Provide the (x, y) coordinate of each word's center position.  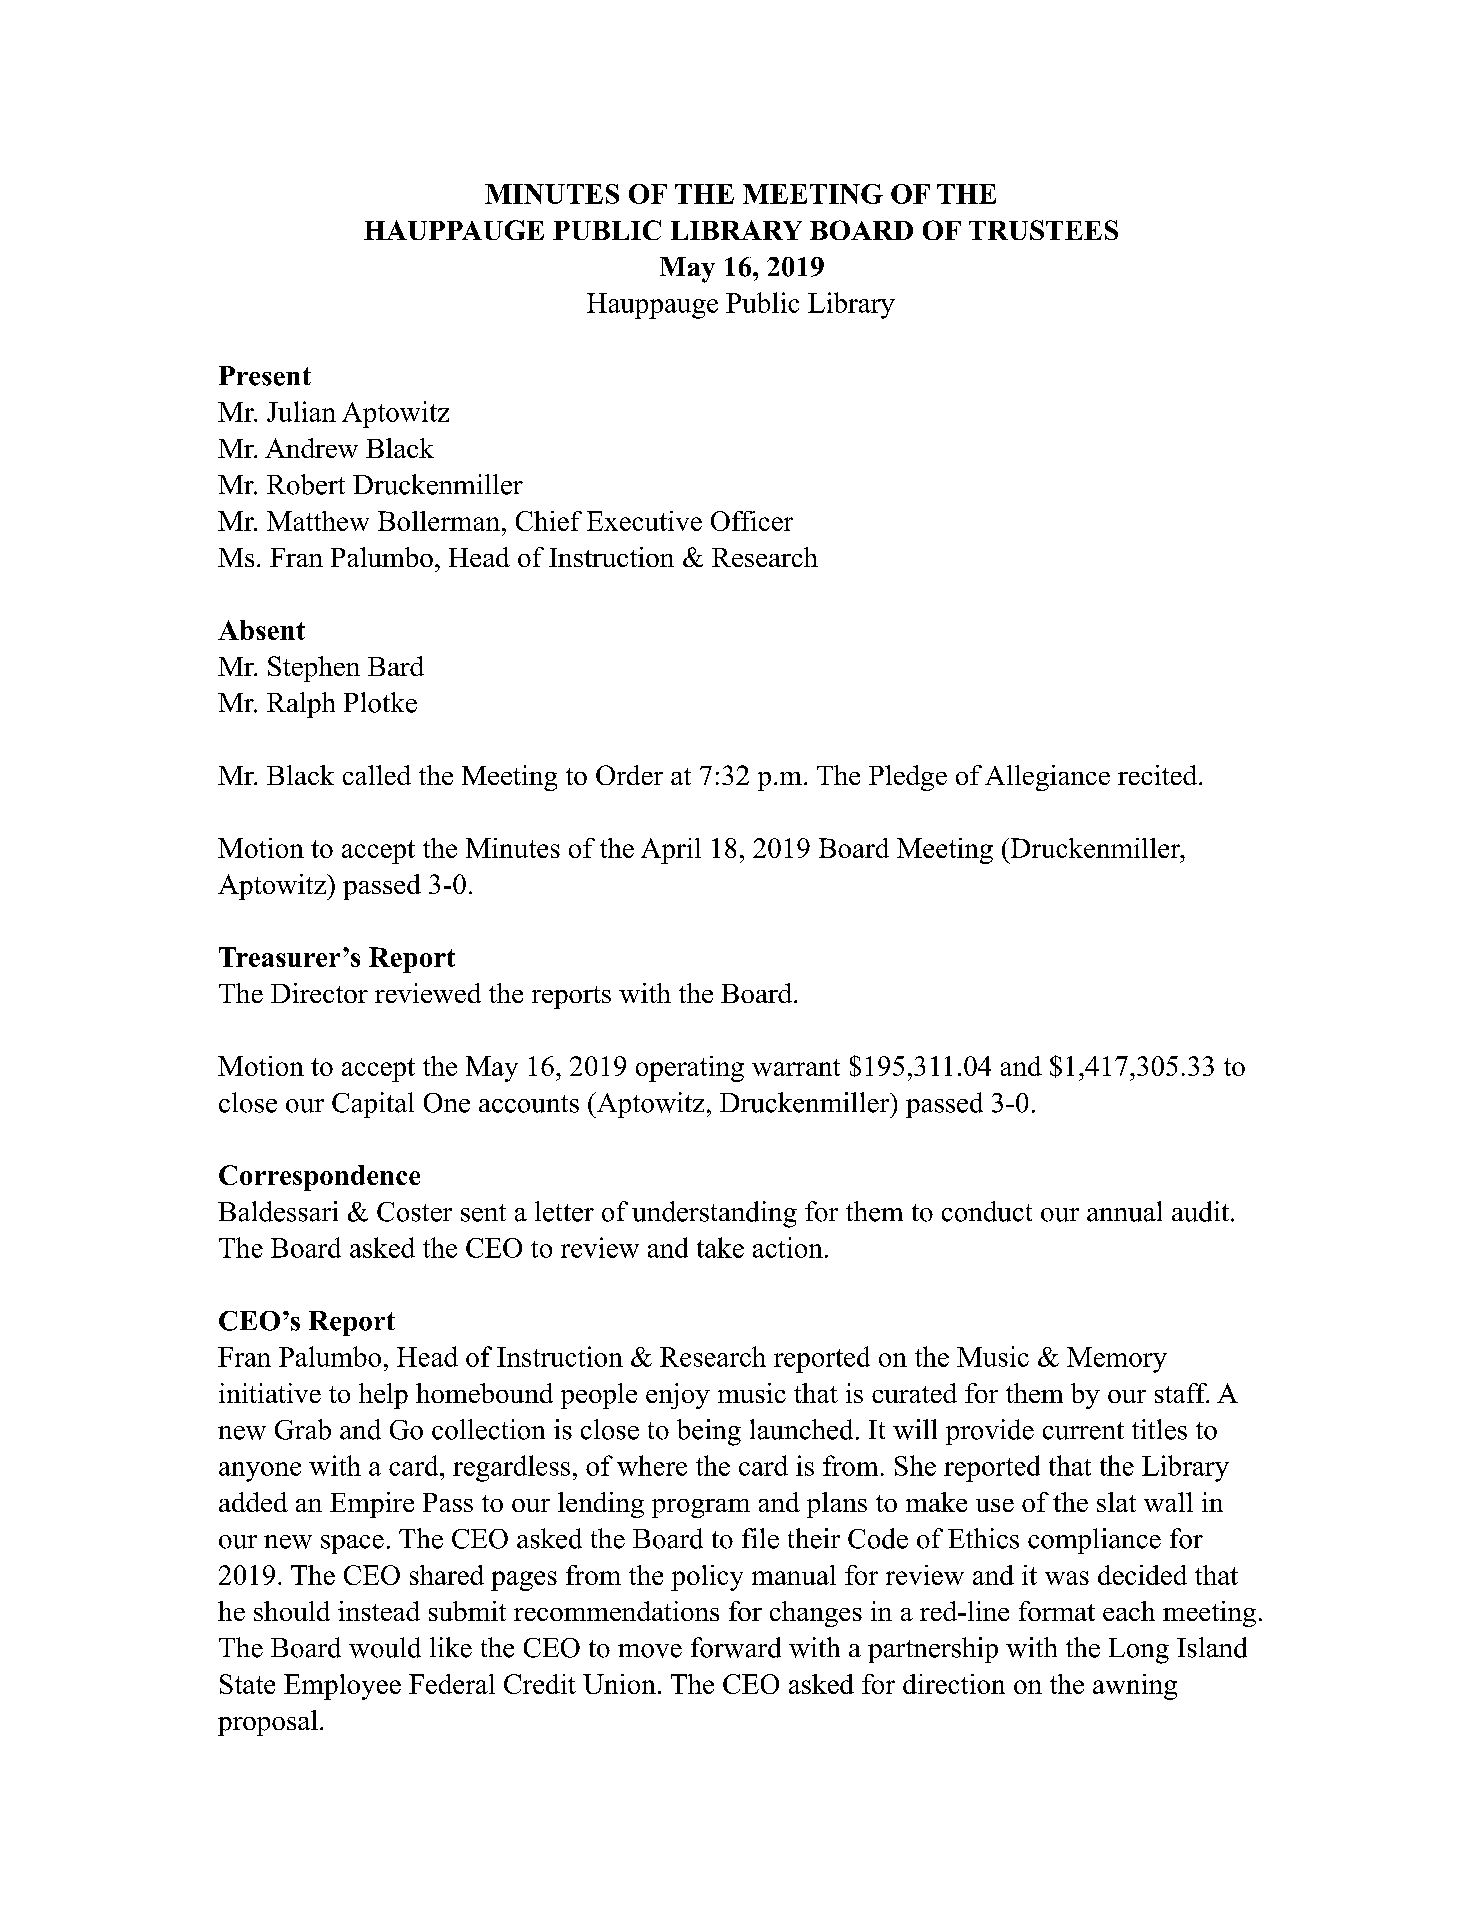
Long (1139, 1651)
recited (1159, 775)
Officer (752, 521)
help (383, 1396)
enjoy (678, 1396)
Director (319, 993)
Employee (342, 1687)
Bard (396, 666)
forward (736, 1647)
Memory (1117, 1360)
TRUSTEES (1043, 230)
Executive (644, 521)
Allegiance (1047, 778)
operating (690, 1069)
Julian (301, 411)
